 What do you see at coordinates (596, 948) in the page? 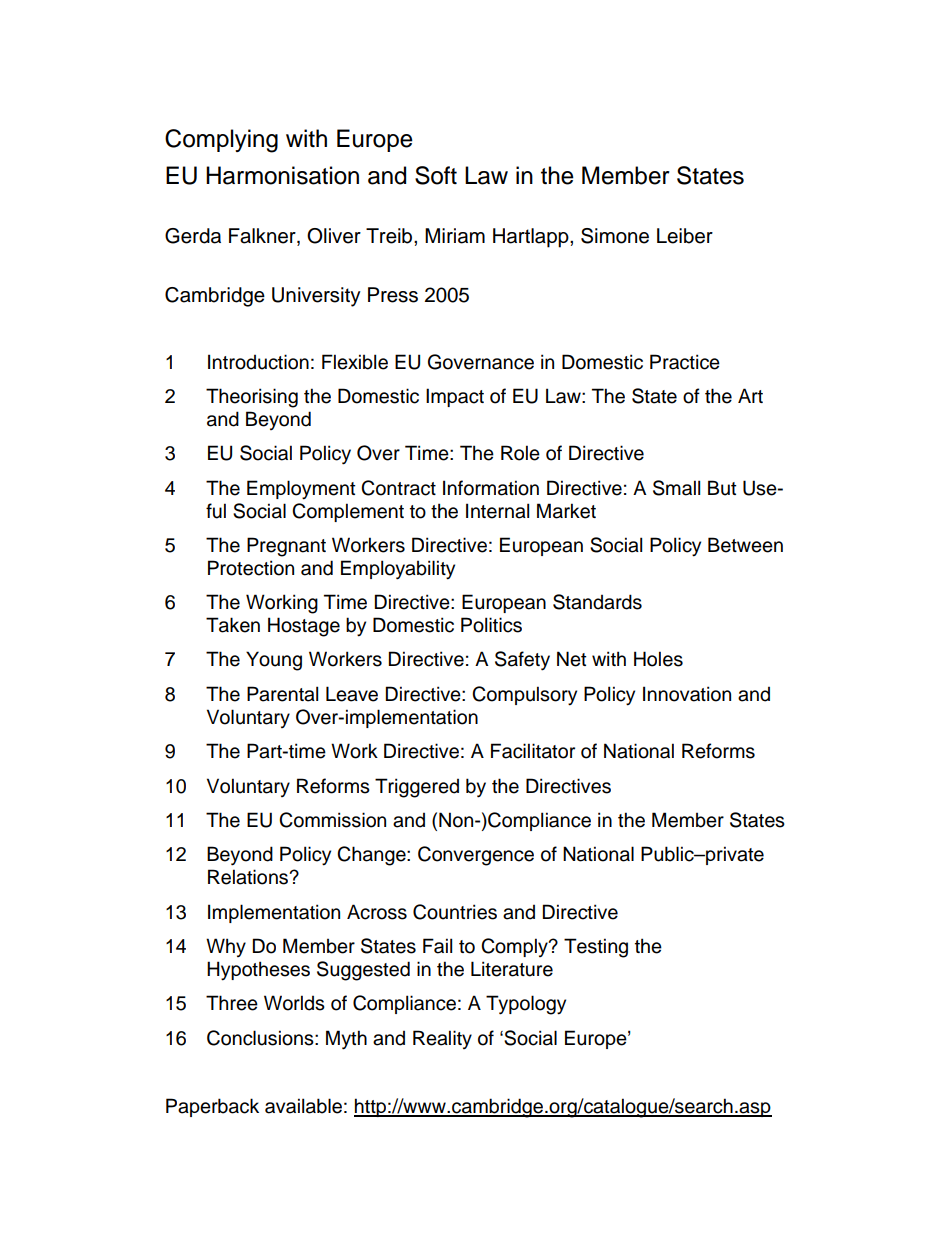
I see `Testing` at bounding box center [596, 948].
